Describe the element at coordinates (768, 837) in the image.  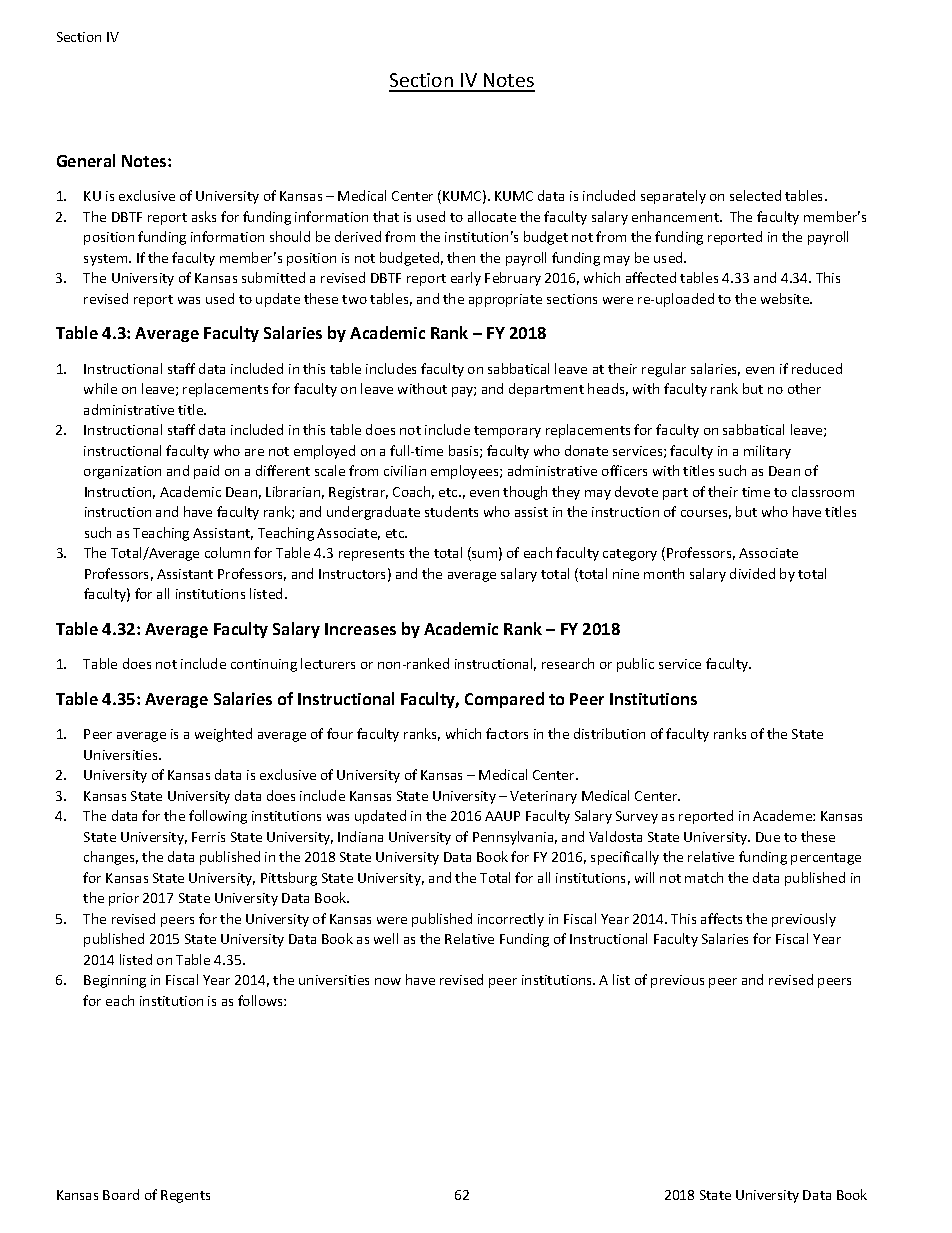
I see `Due` at that location.
